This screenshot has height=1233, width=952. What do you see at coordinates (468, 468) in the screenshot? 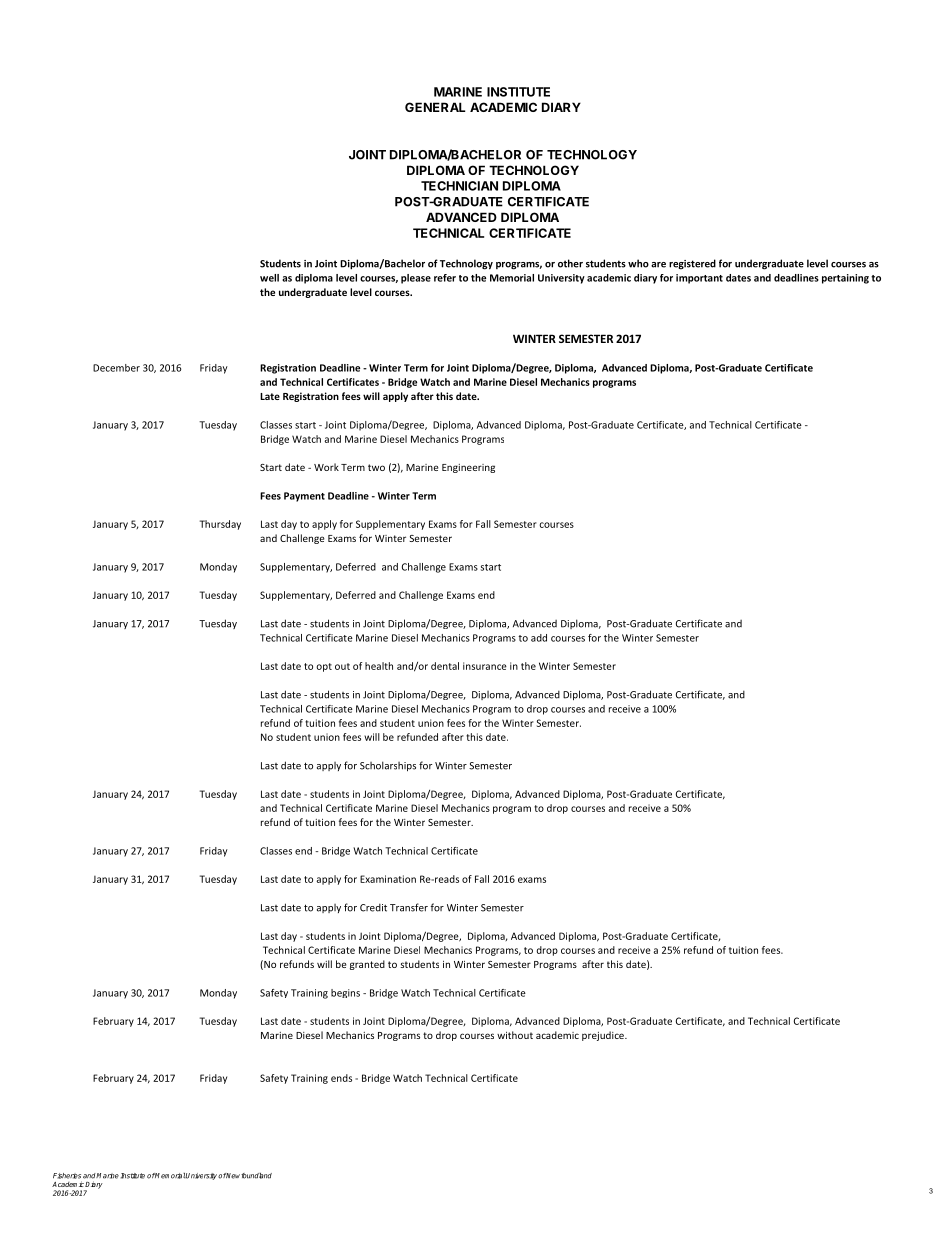
I see `Engineering` at bounding box center [468, 468].
